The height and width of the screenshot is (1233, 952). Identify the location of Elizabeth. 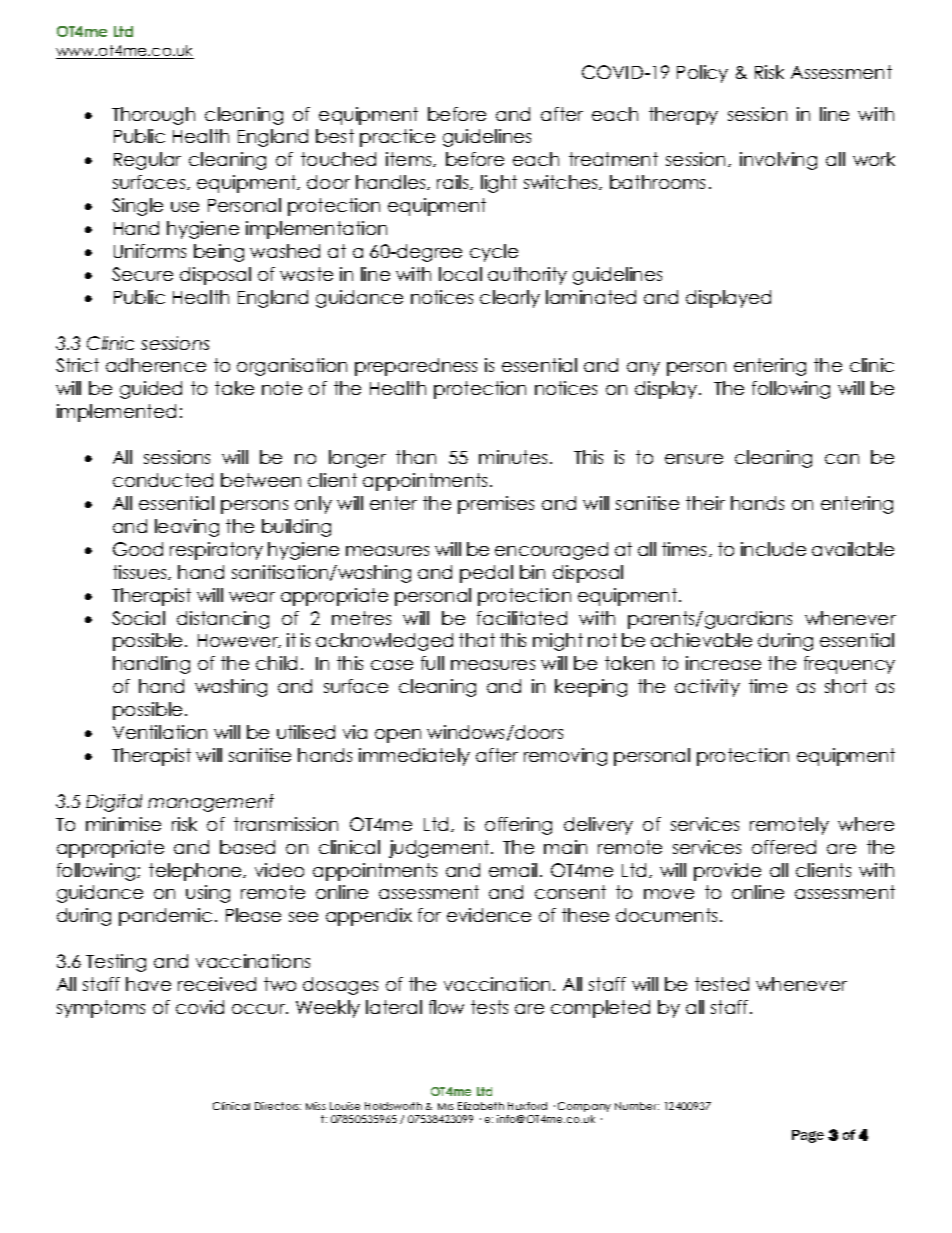
(481, 1106).
